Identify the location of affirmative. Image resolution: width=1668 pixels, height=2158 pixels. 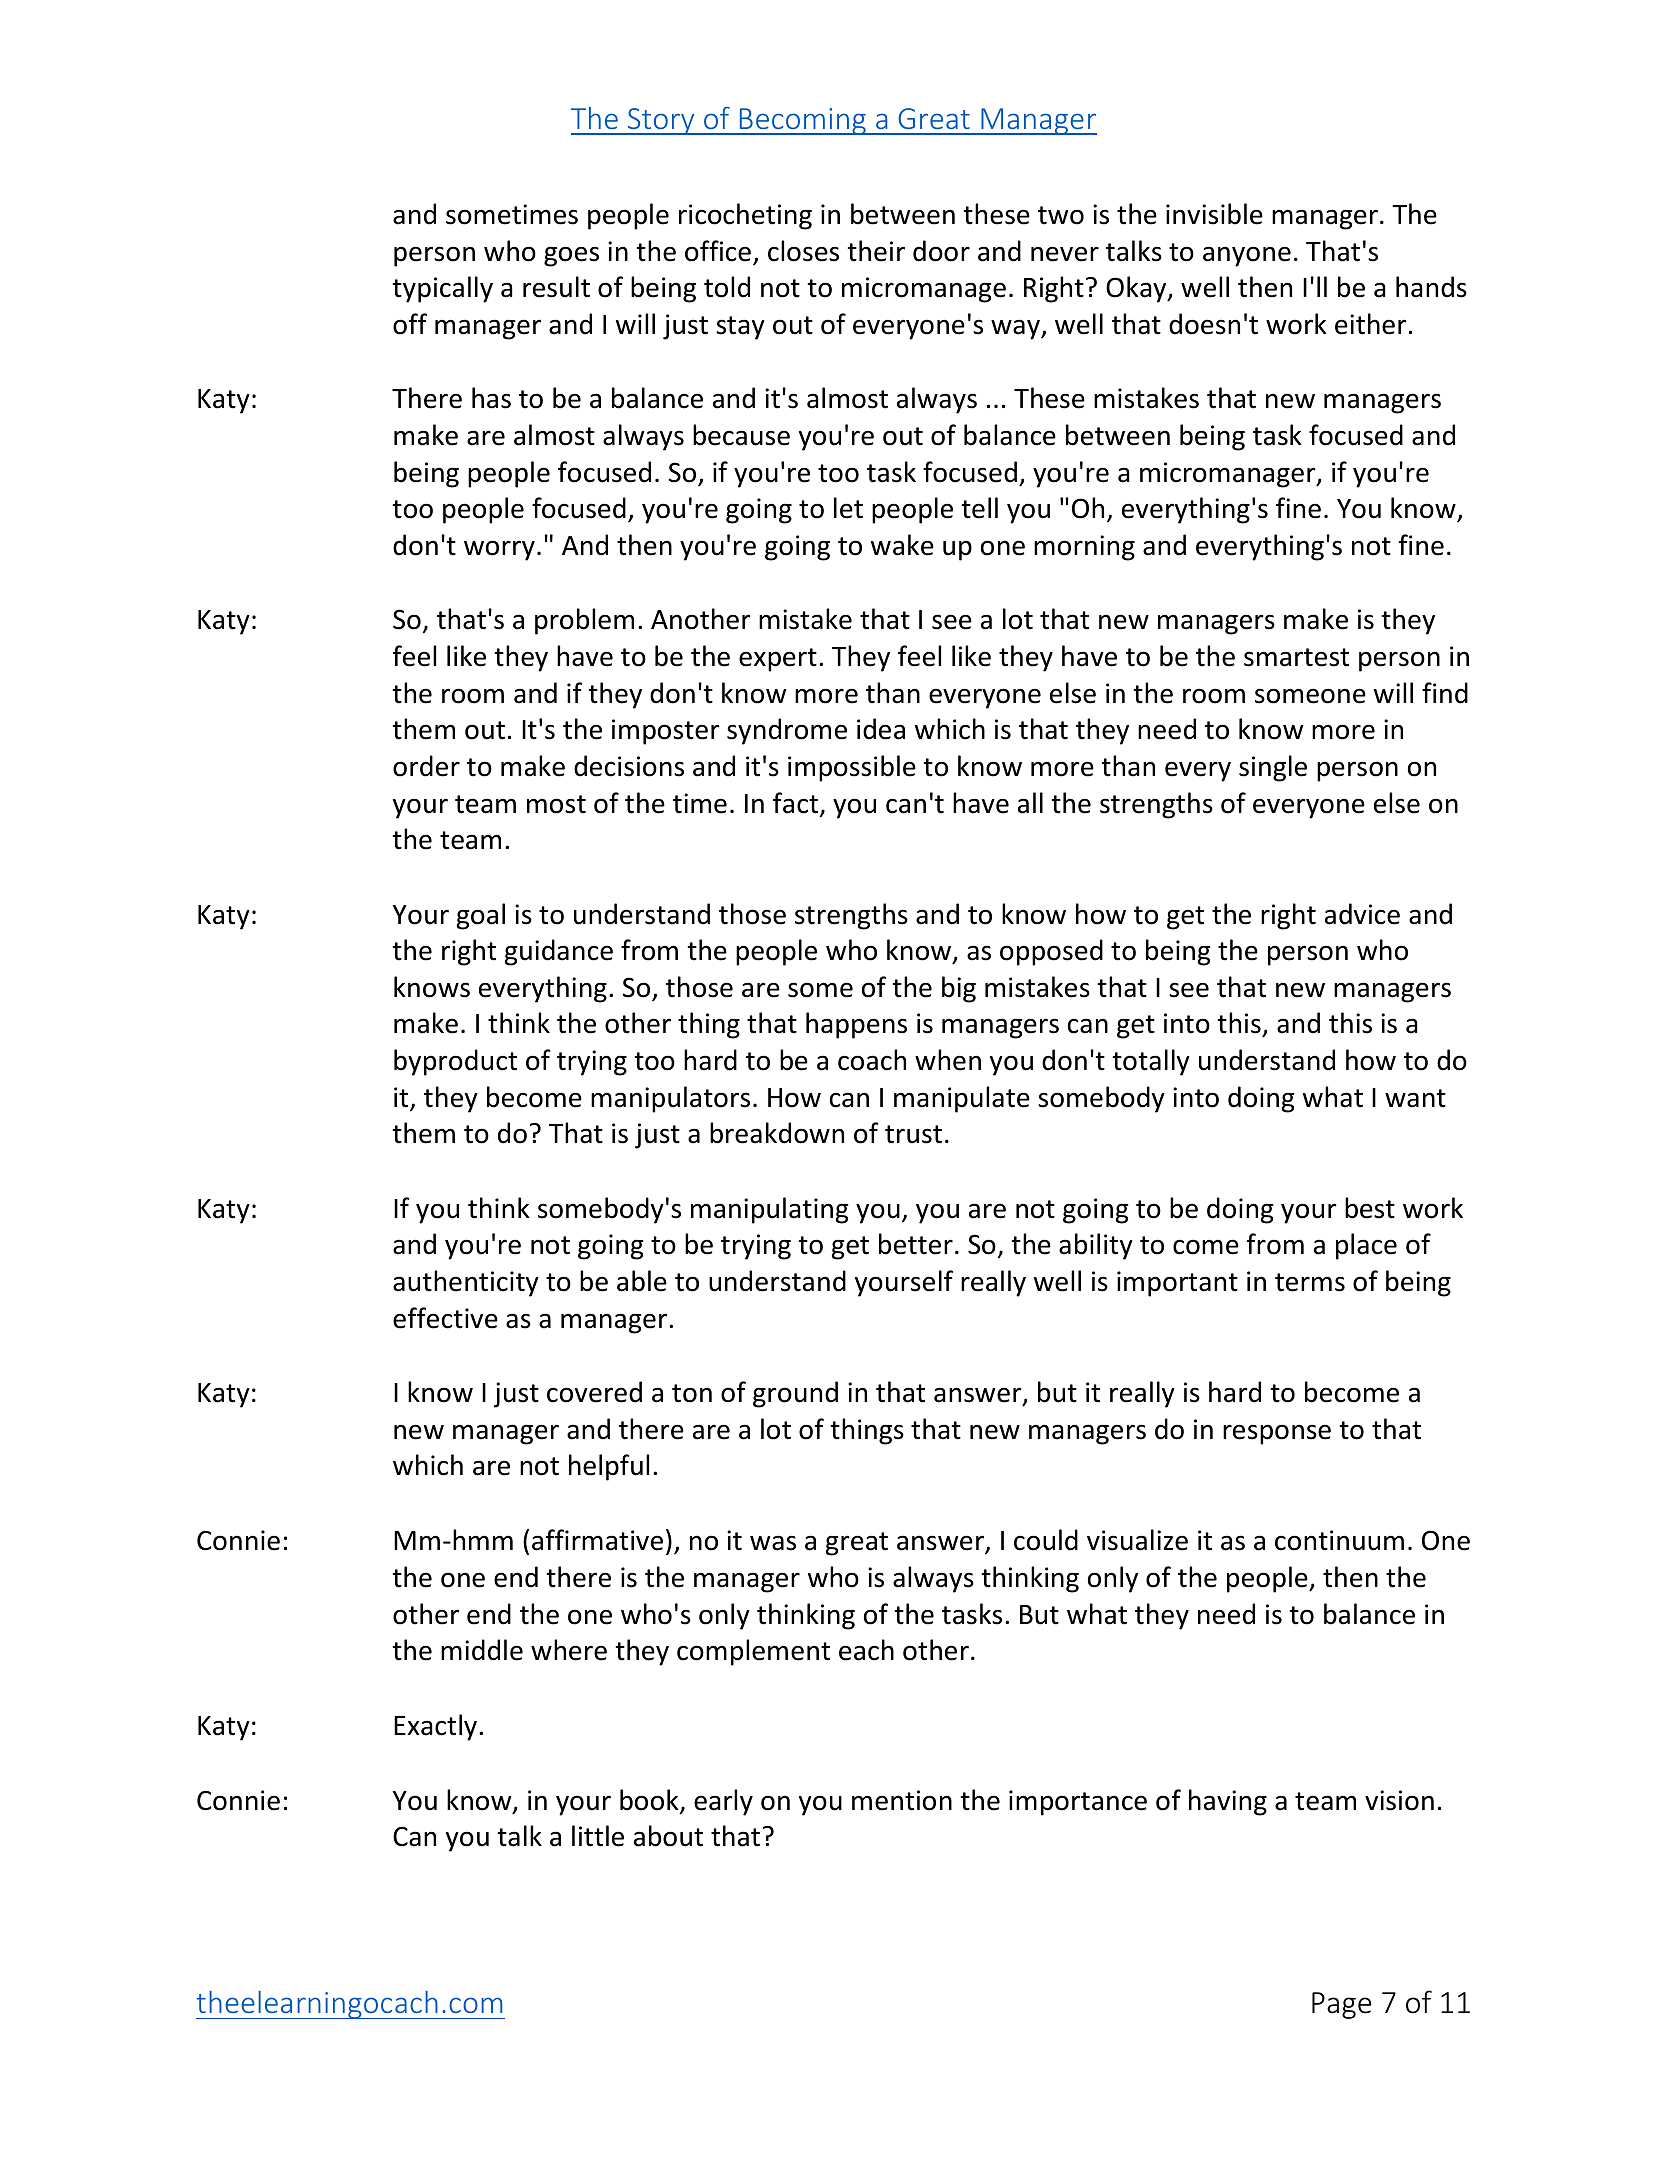
(597, 1540).
